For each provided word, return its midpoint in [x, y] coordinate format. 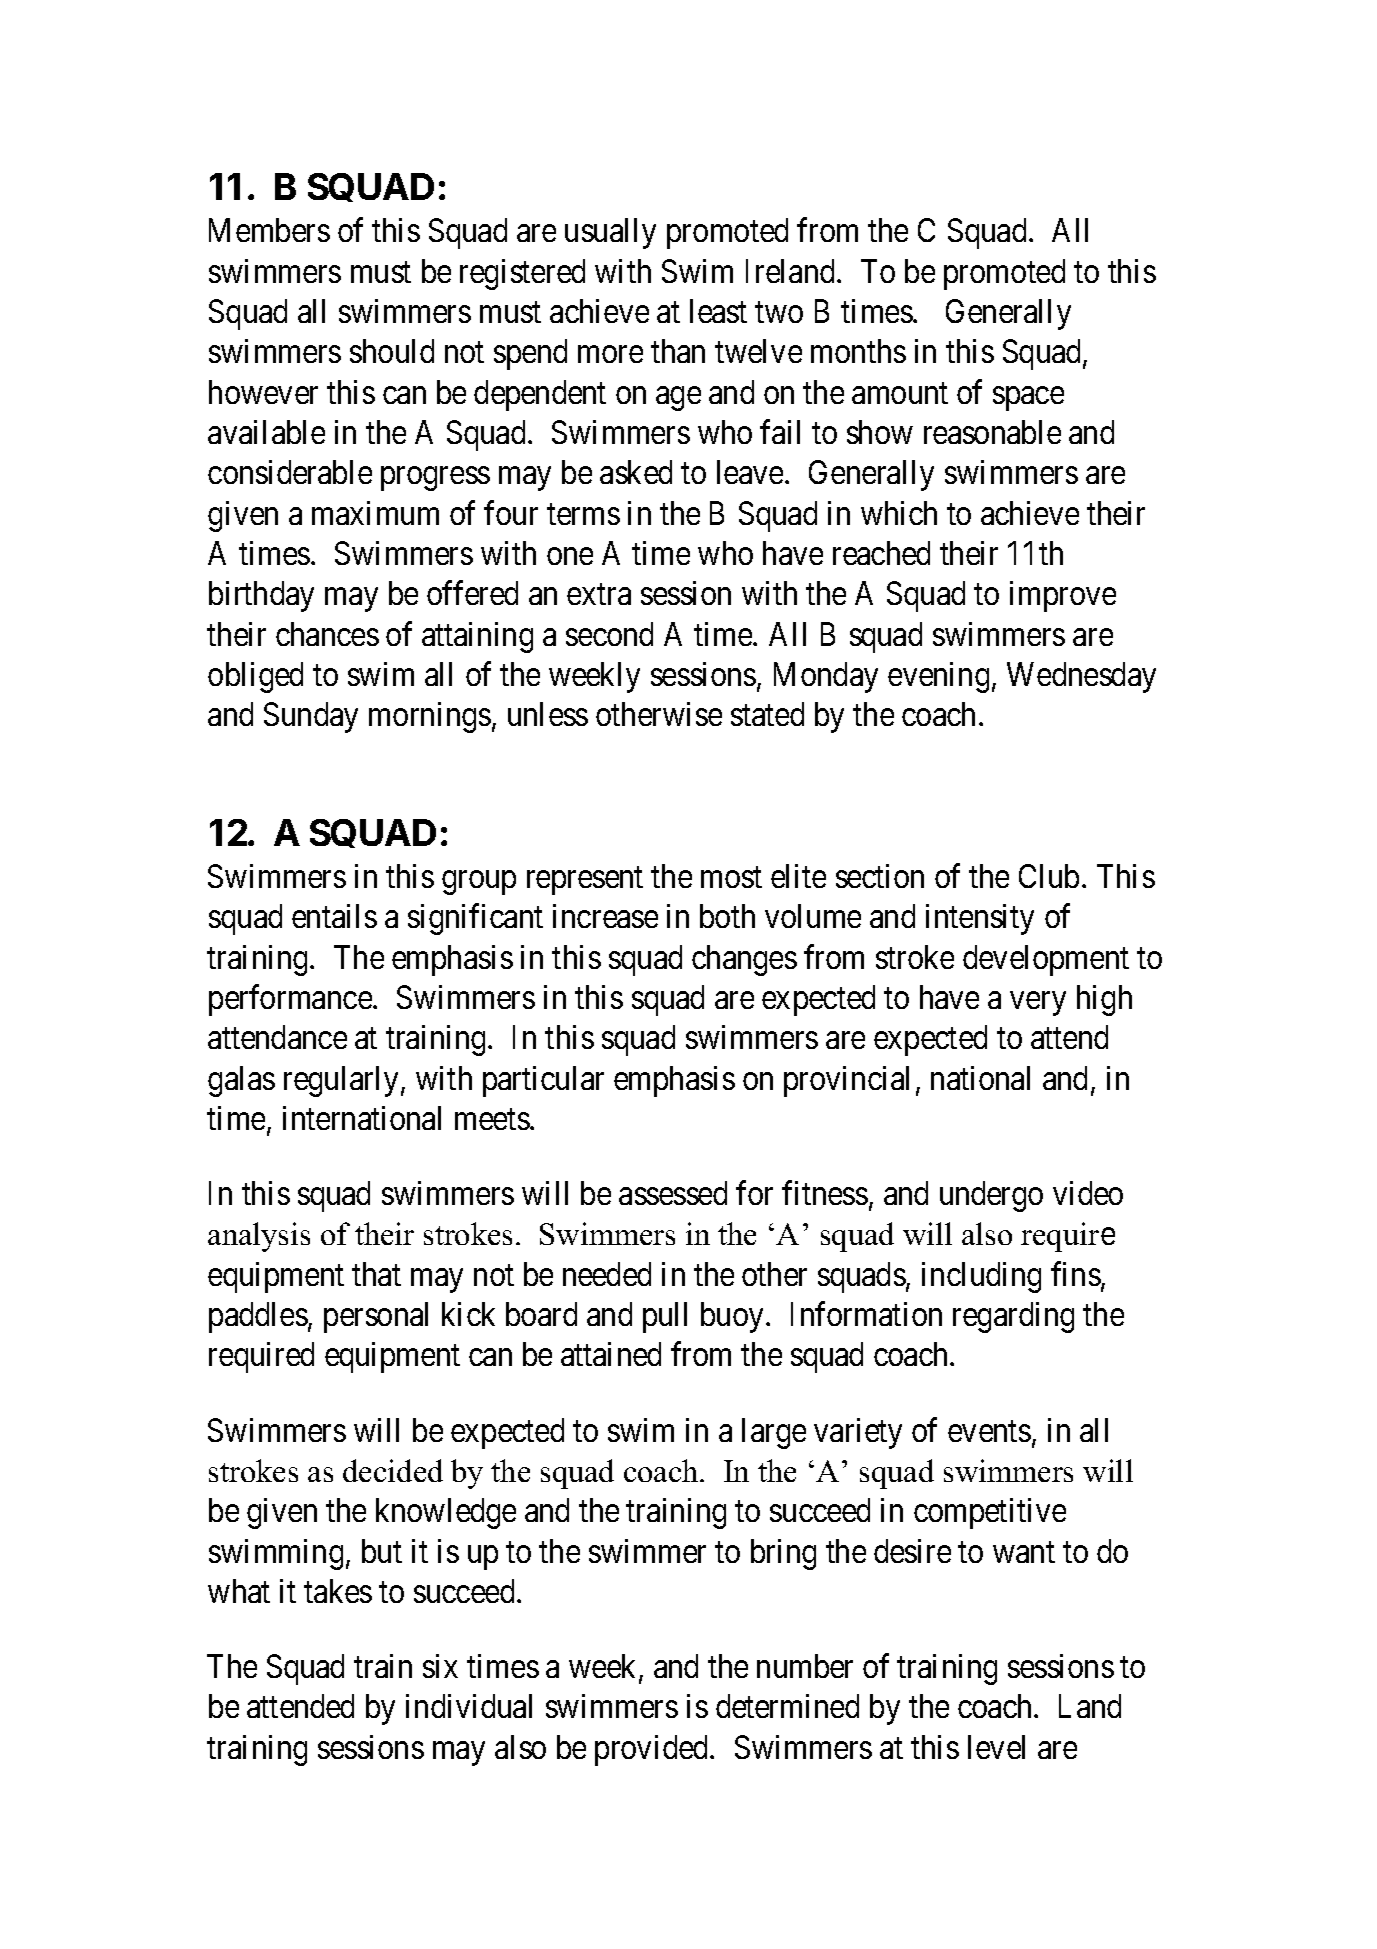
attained [611, 1354]
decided [393, 1470]
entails [334, 916]
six [440, 1666]
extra [599, 595]
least [718, 311]
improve [1063, 596]
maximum [375, 513]
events [989, 1431]
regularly [341, 1081]
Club [1049, 876]
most [731, 877]
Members [269, 230]
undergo [991, 1196]
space [1028, 399]
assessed [673, 1193]
